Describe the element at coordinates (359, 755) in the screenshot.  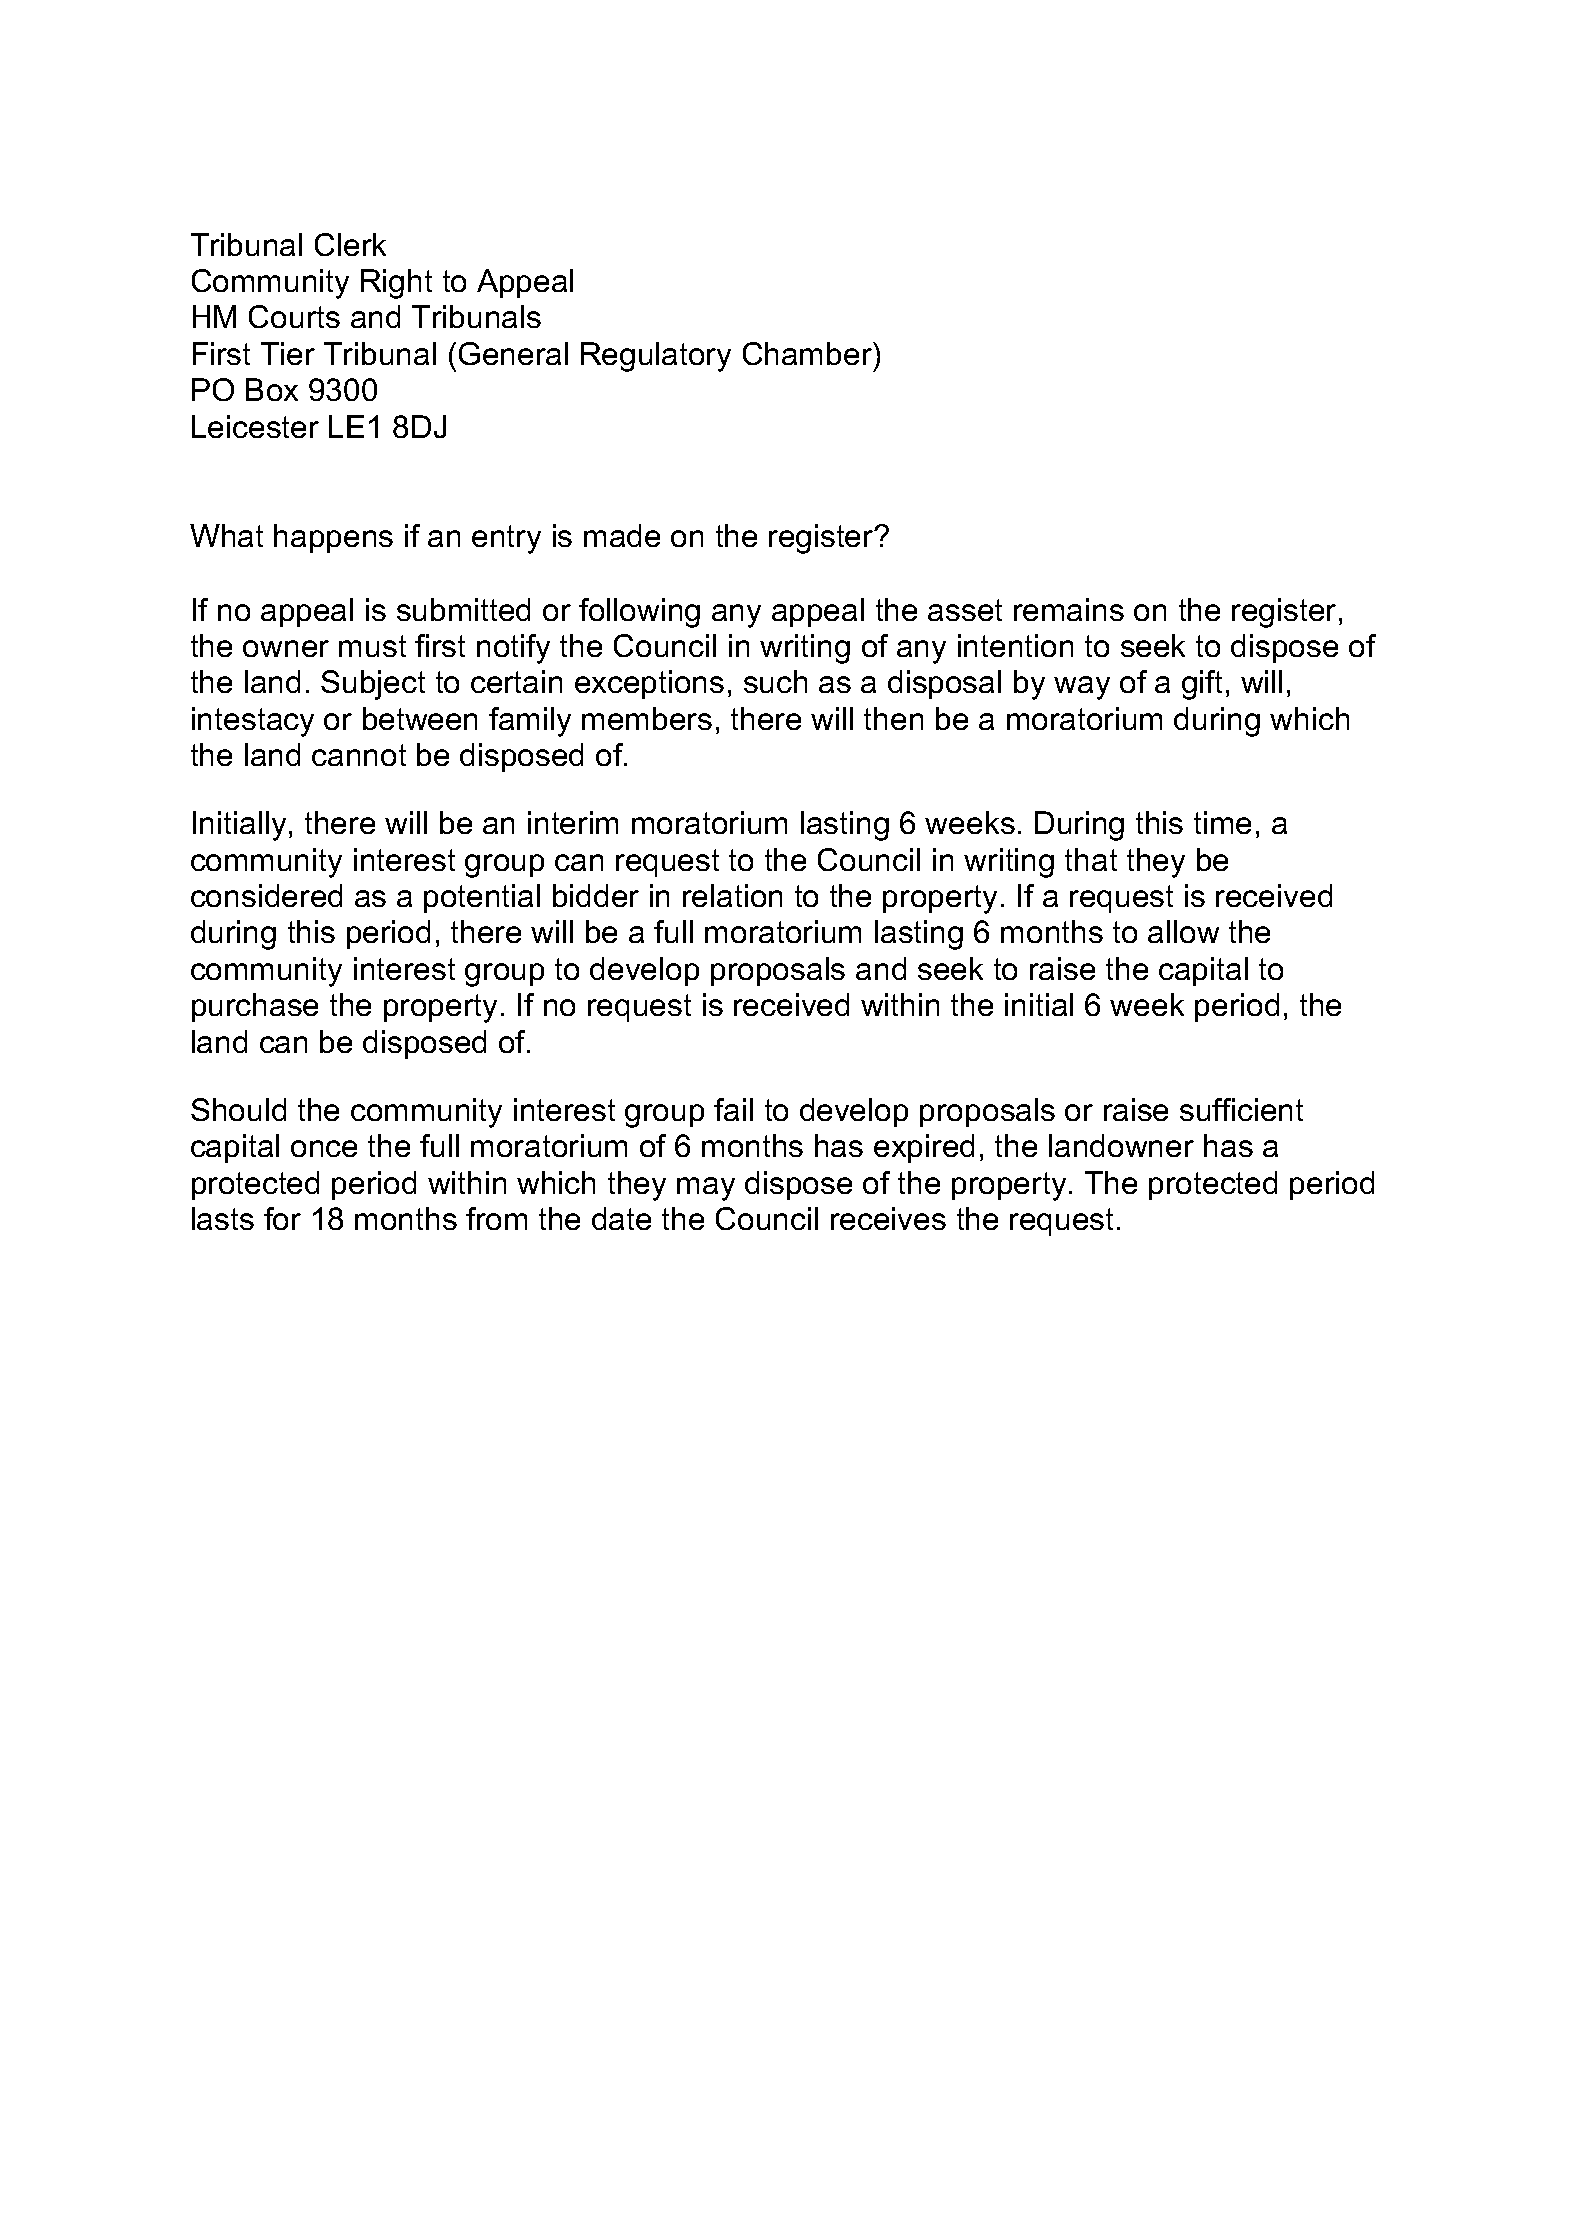
I see `cannot` at that location.
